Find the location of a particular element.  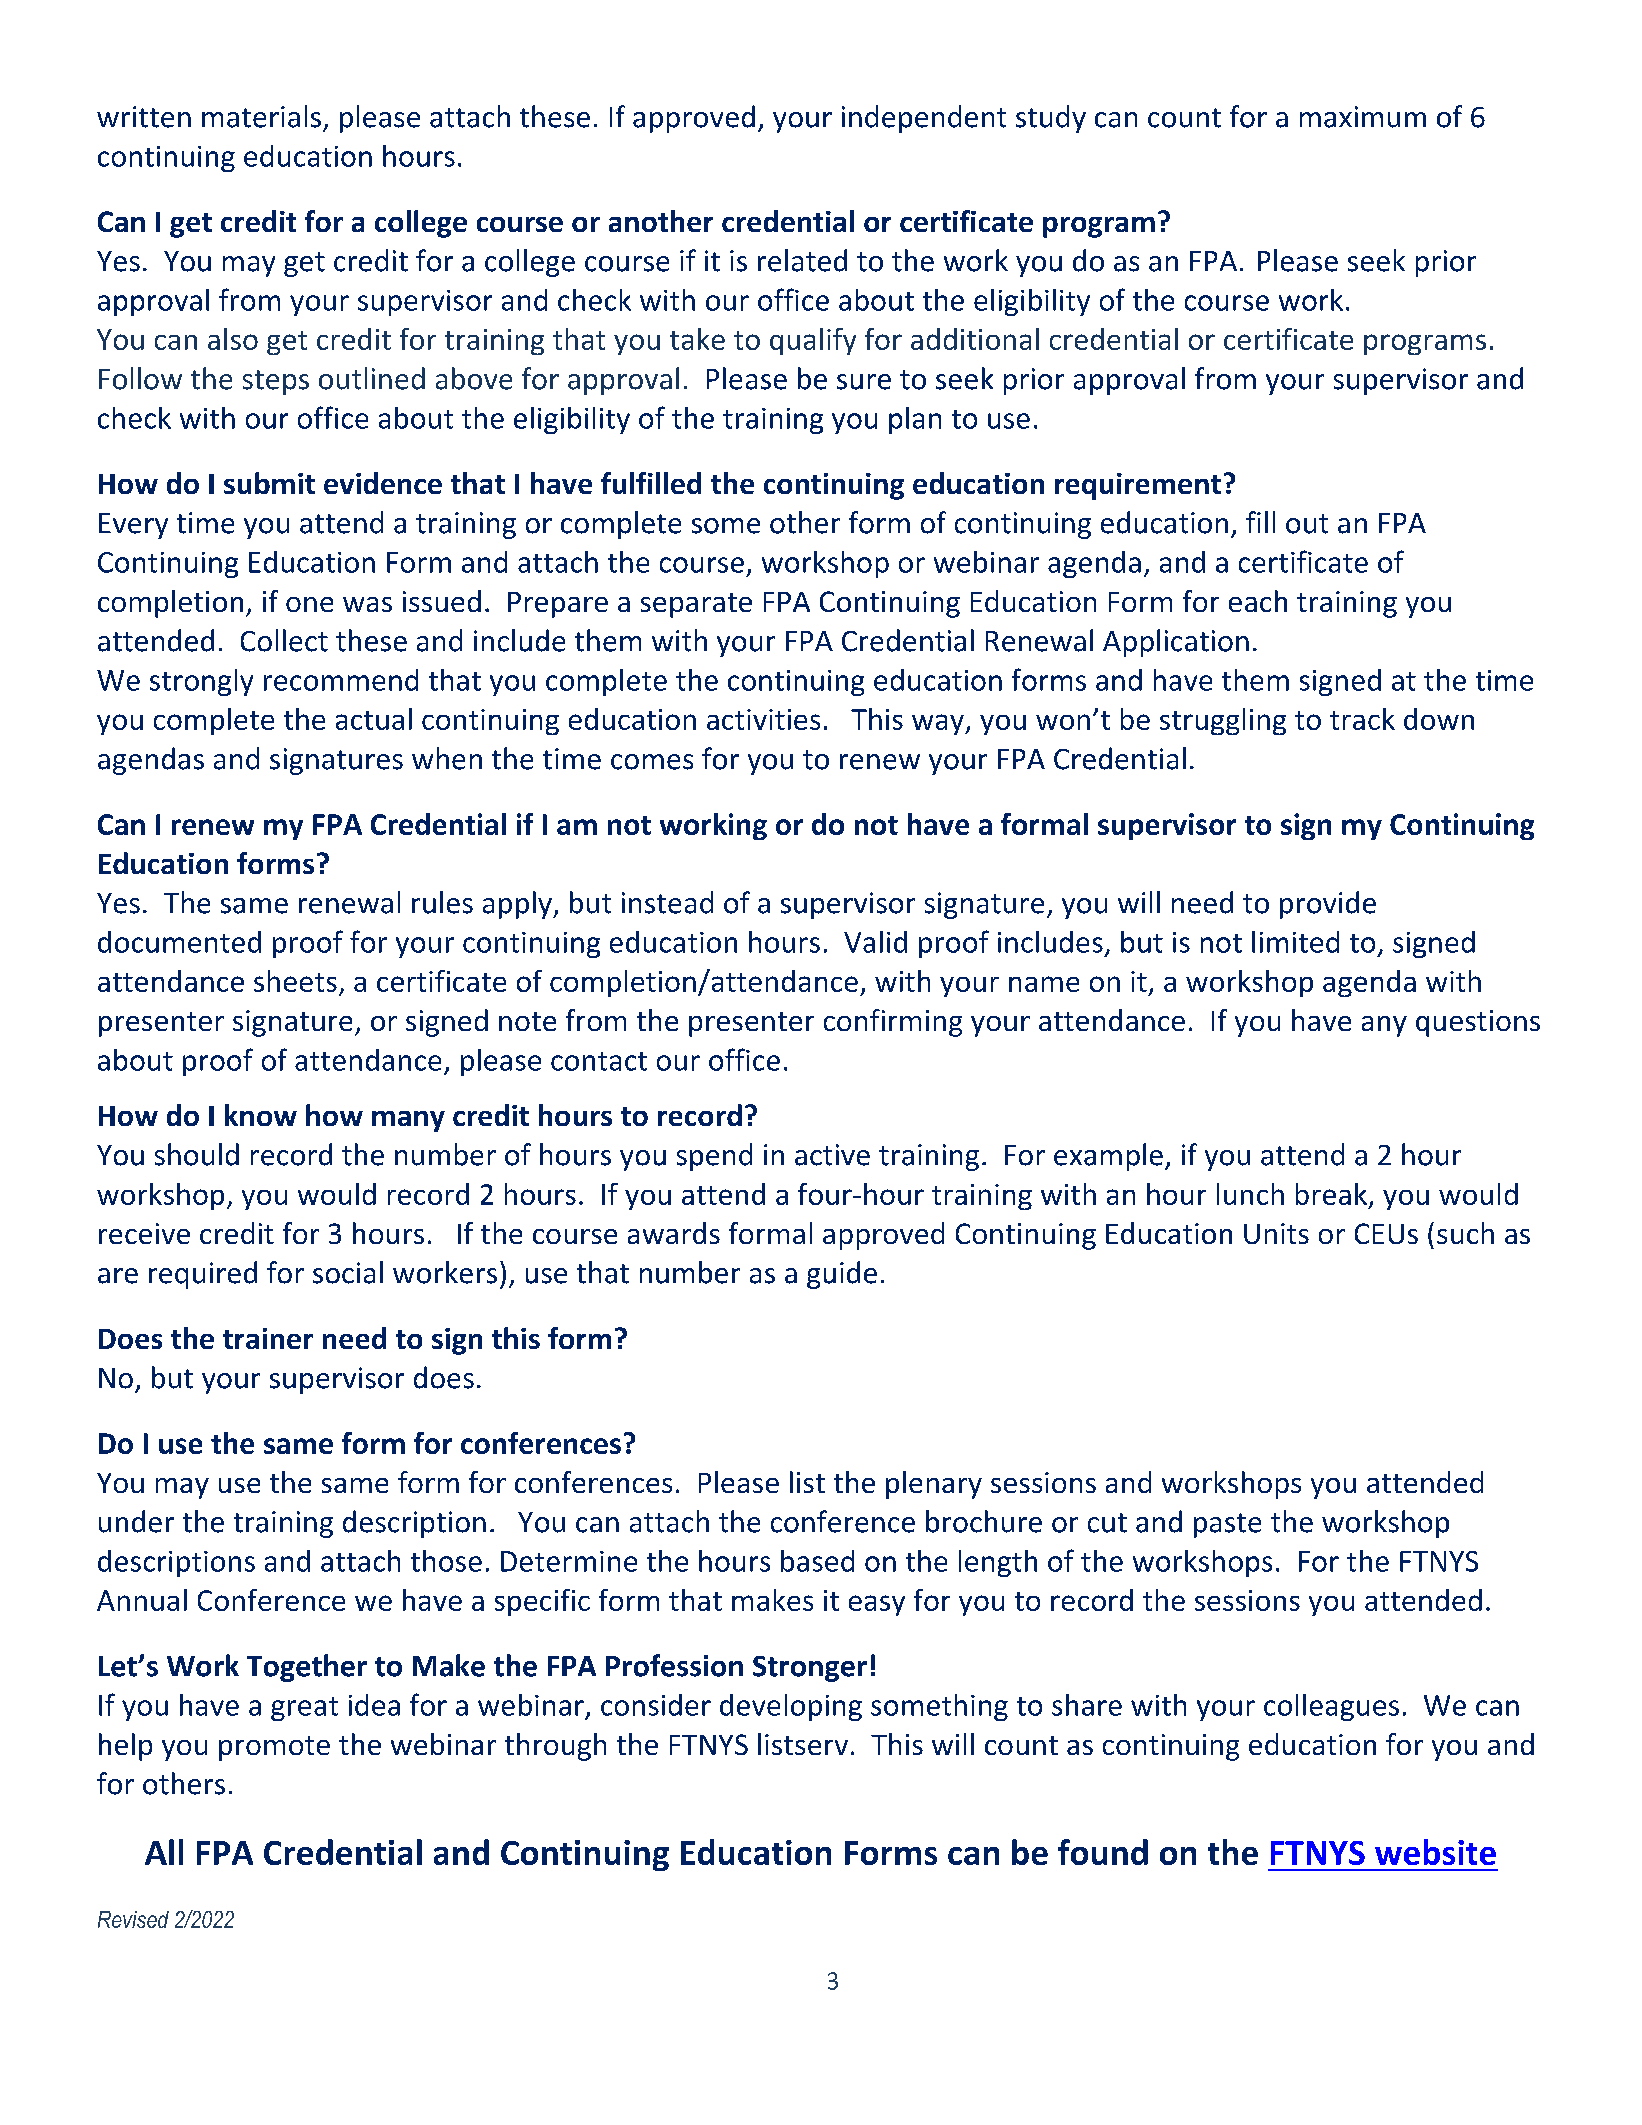

materials is located at coordinates (261, 116).
